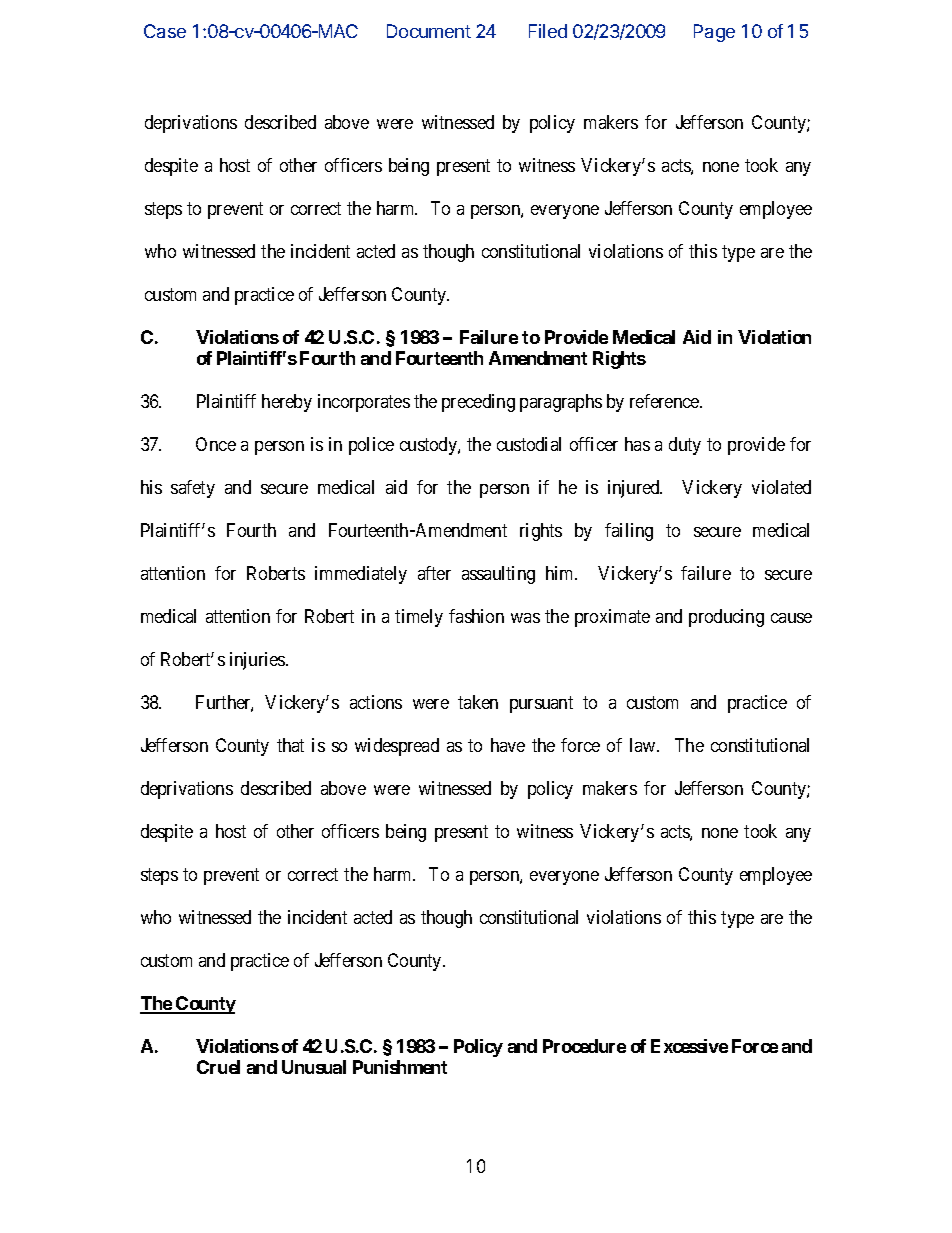 This document has width=952, height=1233. Describe the element at coordinates (726, 618) in the document. I see `producing` at that location.
